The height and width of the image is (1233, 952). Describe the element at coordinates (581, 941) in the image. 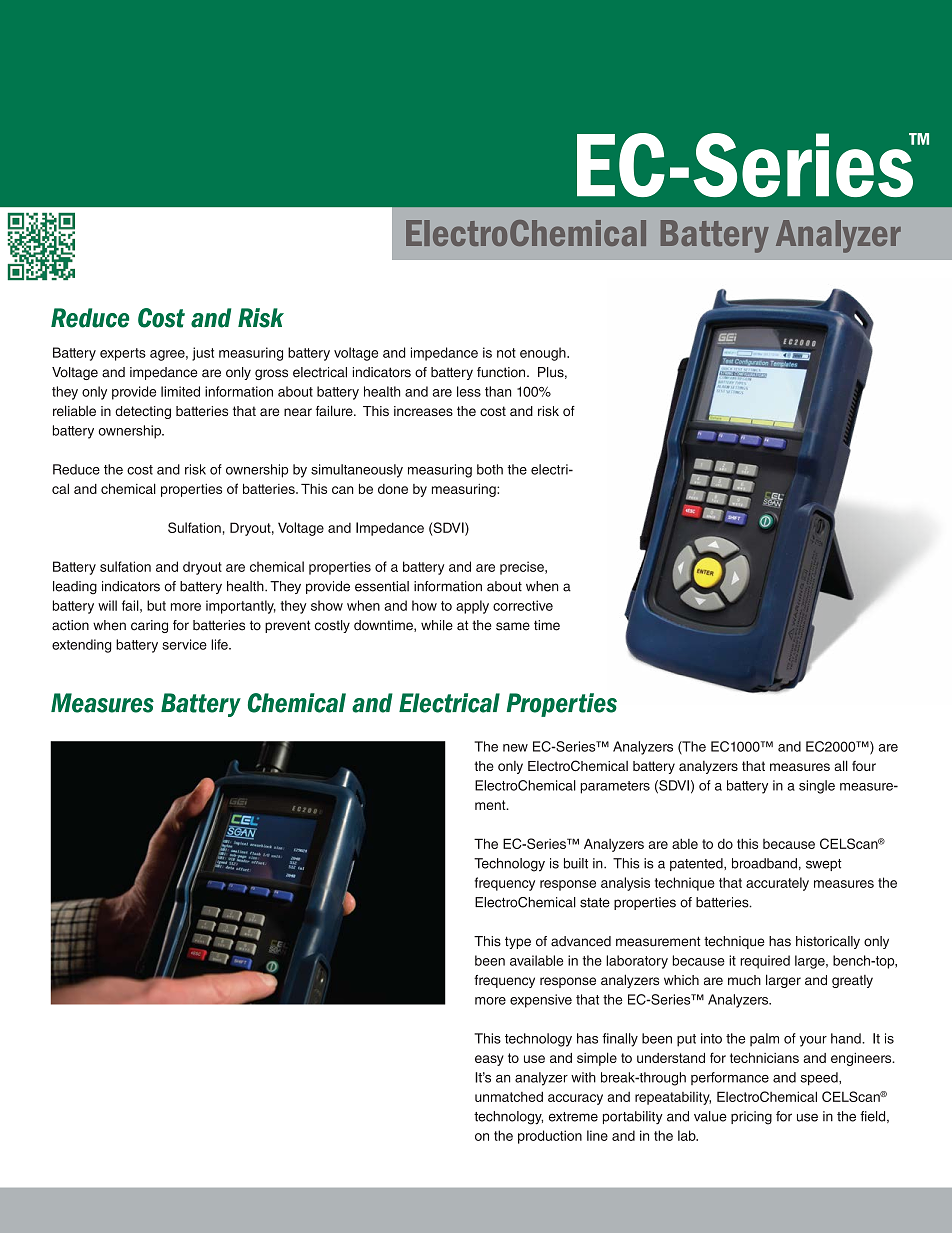

I see `advanced` at that location.
